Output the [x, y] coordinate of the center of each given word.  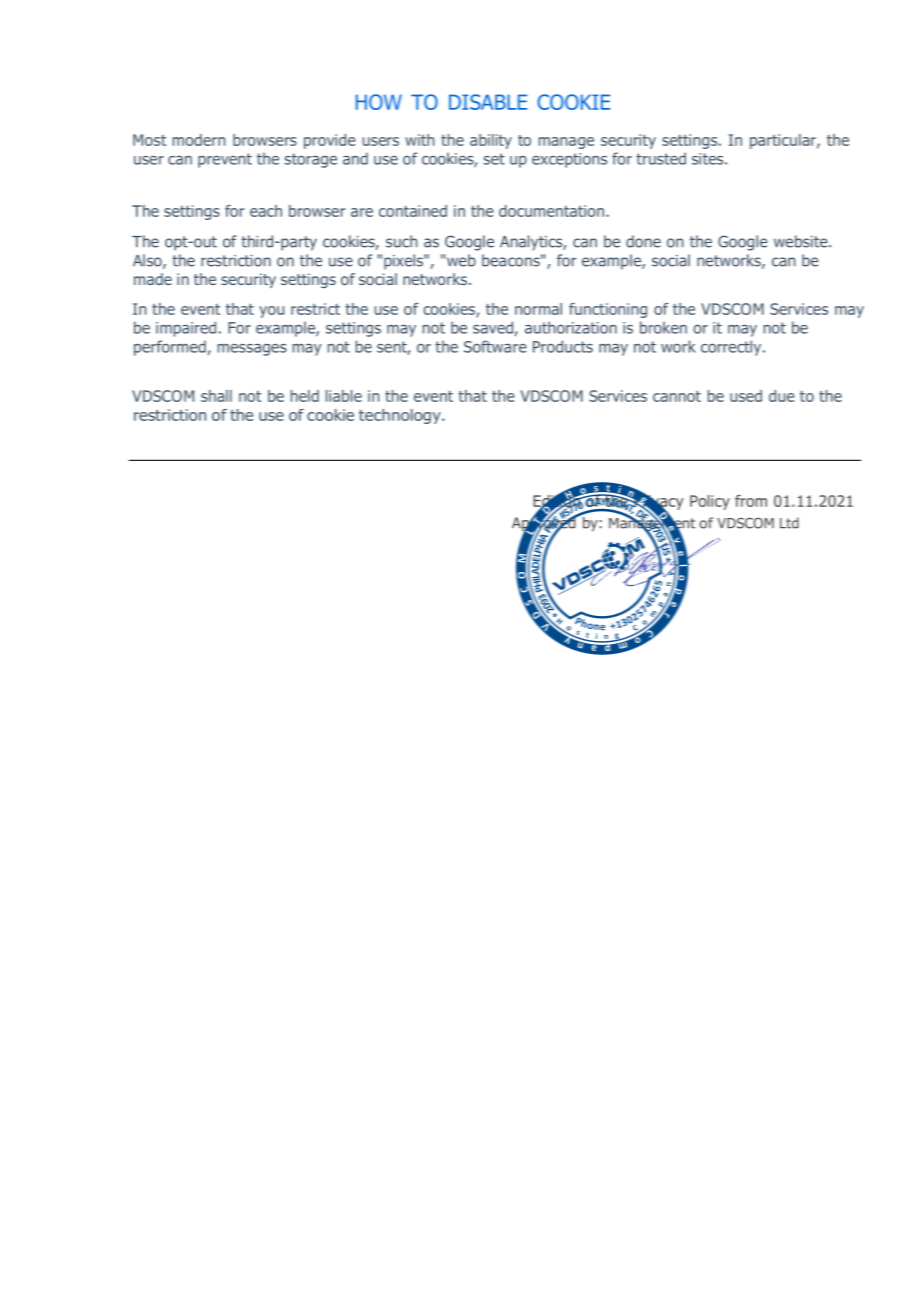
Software [495, 346]
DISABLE [488, 102]
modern [199, 140]
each [266, 211]
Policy [710, 502]
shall [216, 396]
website [802, 241]
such [401, 241]
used [746, 396]
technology [401, 416]
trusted [661, 158]
